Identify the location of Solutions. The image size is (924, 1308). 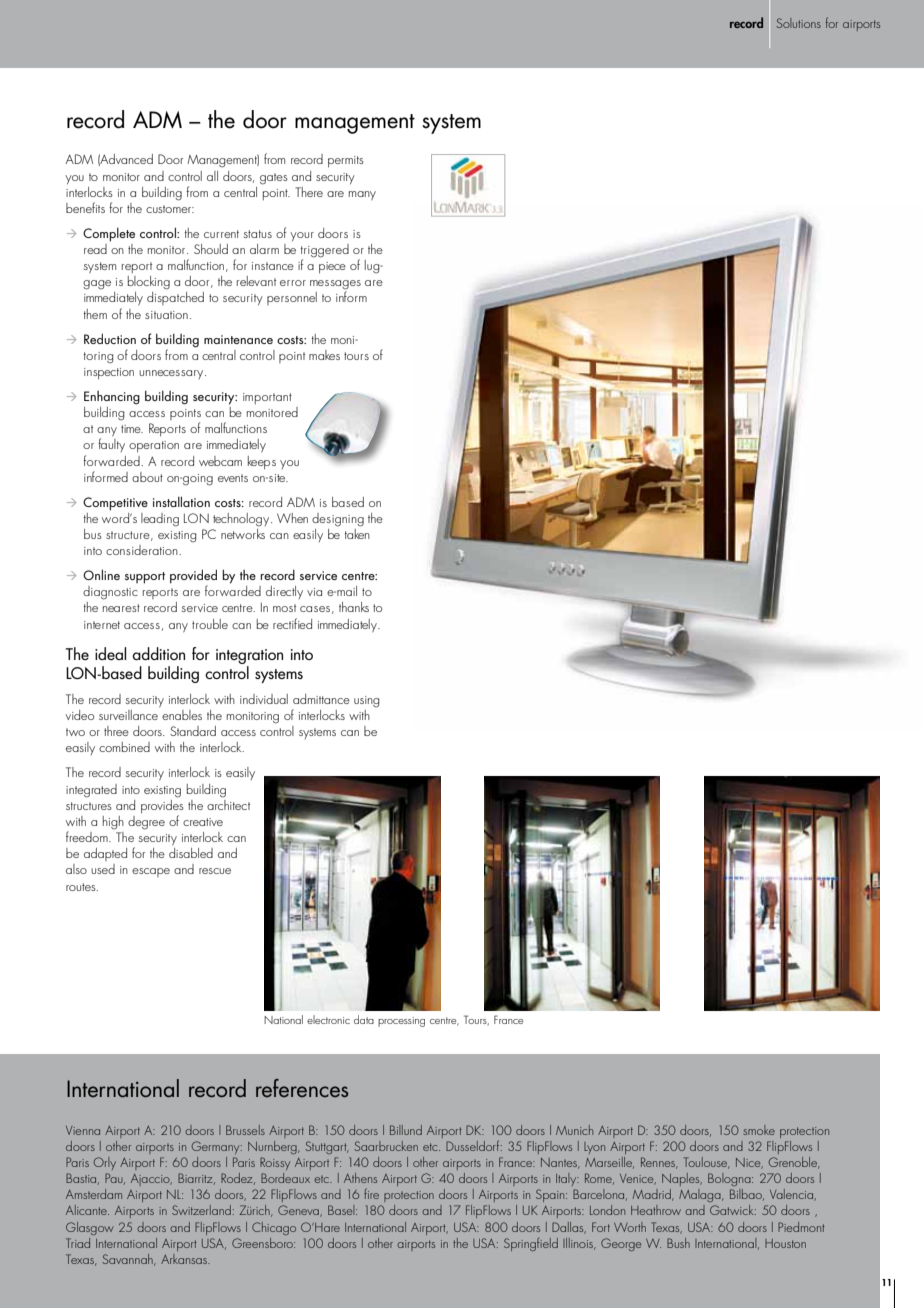
(798, 23).
